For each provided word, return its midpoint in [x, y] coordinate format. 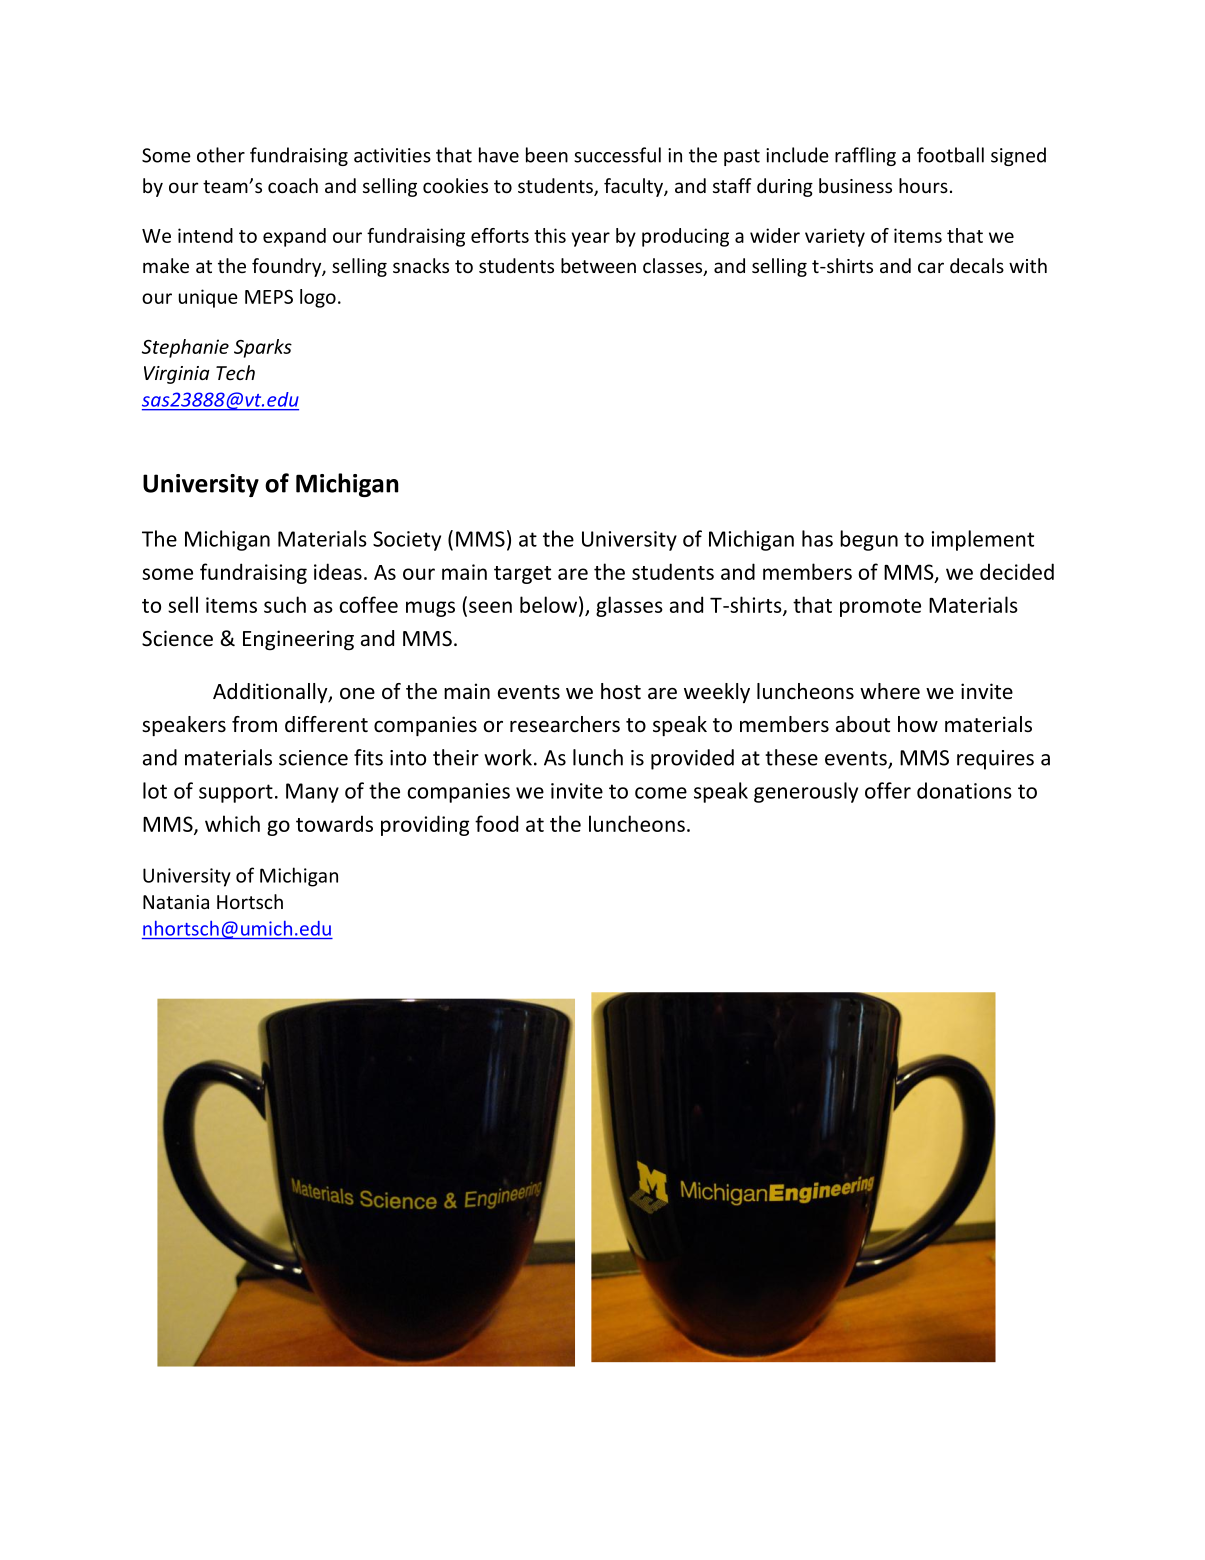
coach [293, 185]
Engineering [298, 640]
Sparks [263, 348]
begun [869, 540]
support [236, 793]
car [931, 267]
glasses [629, 606]
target [522, 575]
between [598, 265]
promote [880, 608]
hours [923, 185]
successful [617, 155]
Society [407, 541]
